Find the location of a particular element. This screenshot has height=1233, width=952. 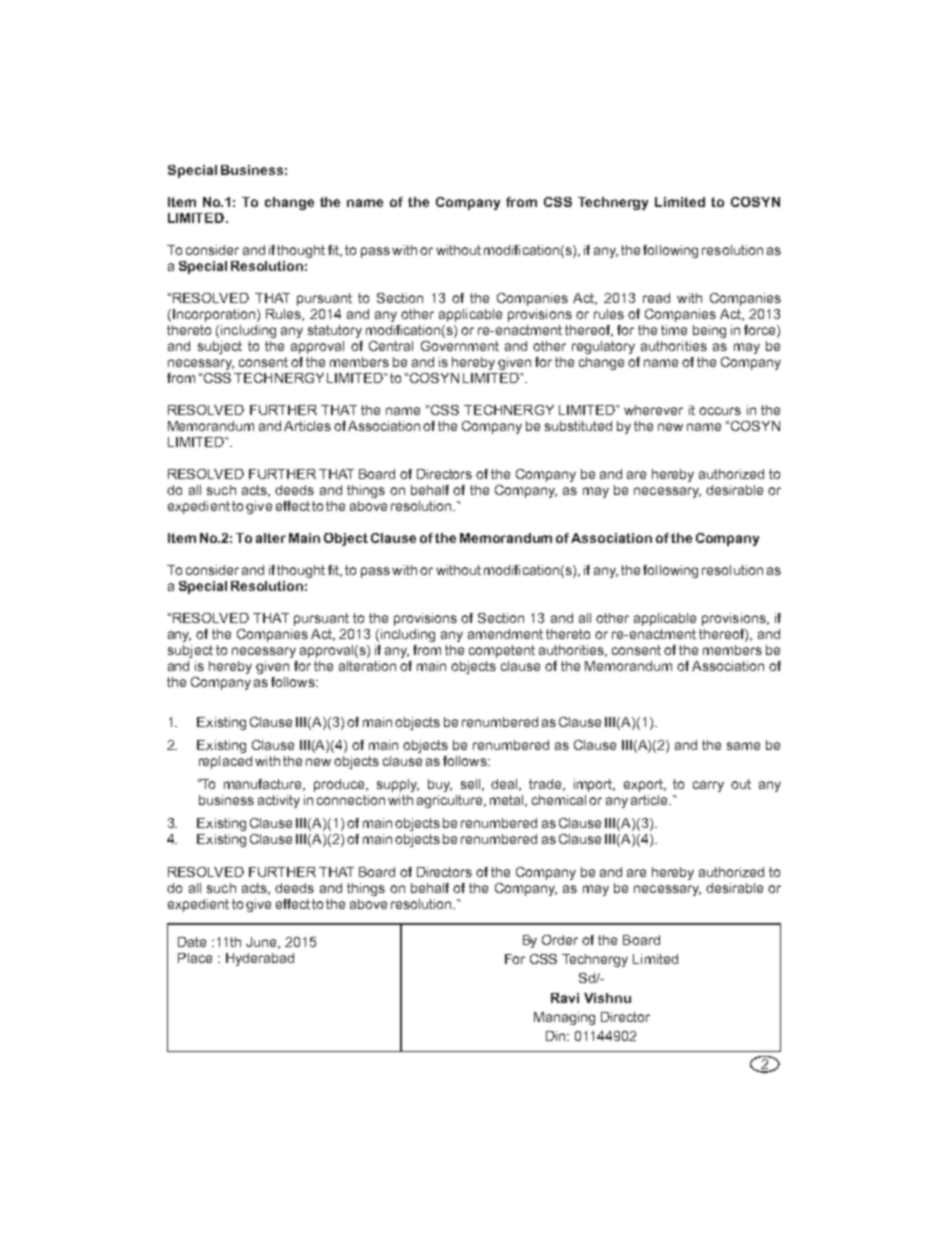

occurs is located at coordinates (720, 411).
